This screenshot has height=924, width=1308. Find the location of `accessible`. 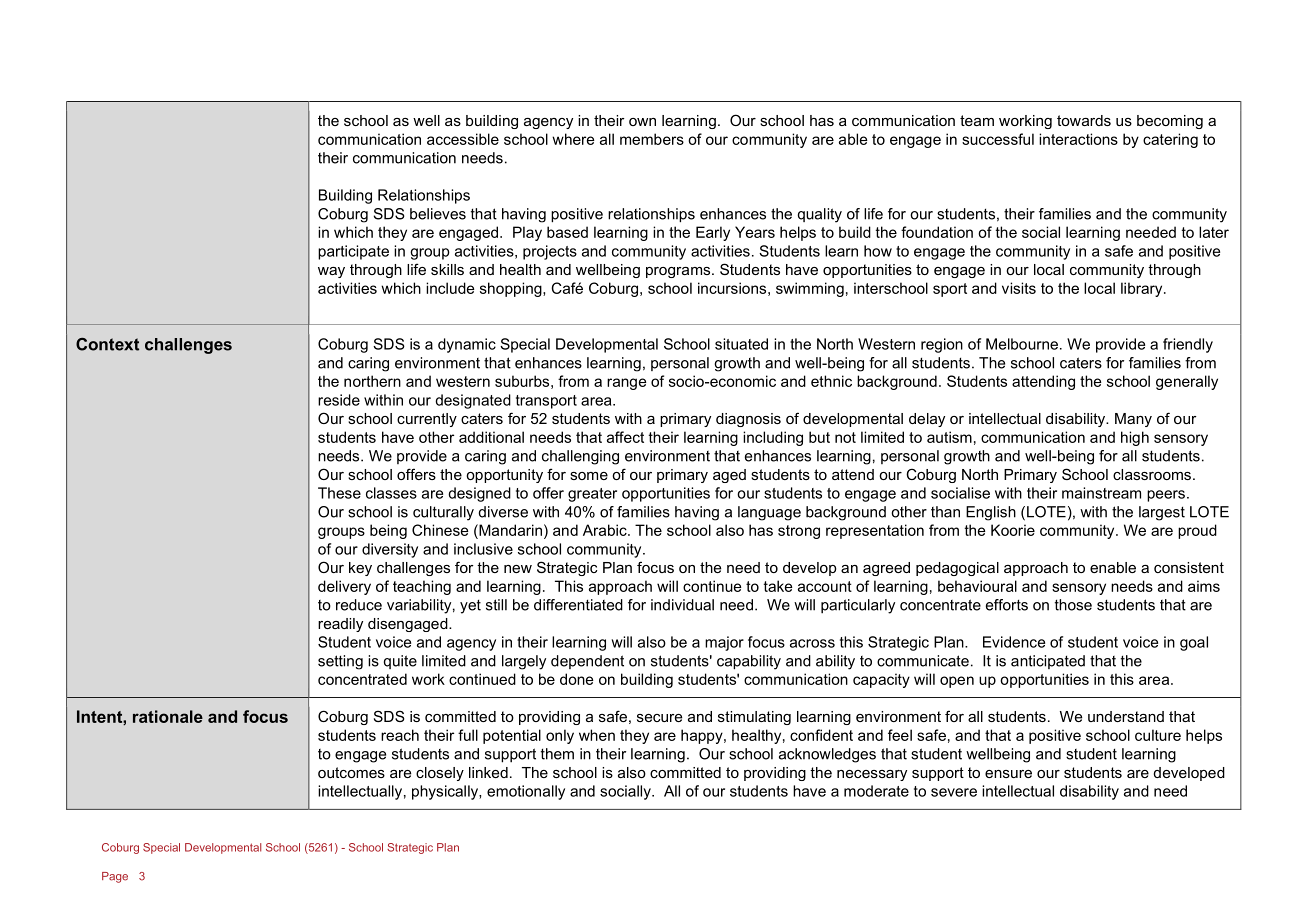

accessible is located at coordinates (463, 139).
